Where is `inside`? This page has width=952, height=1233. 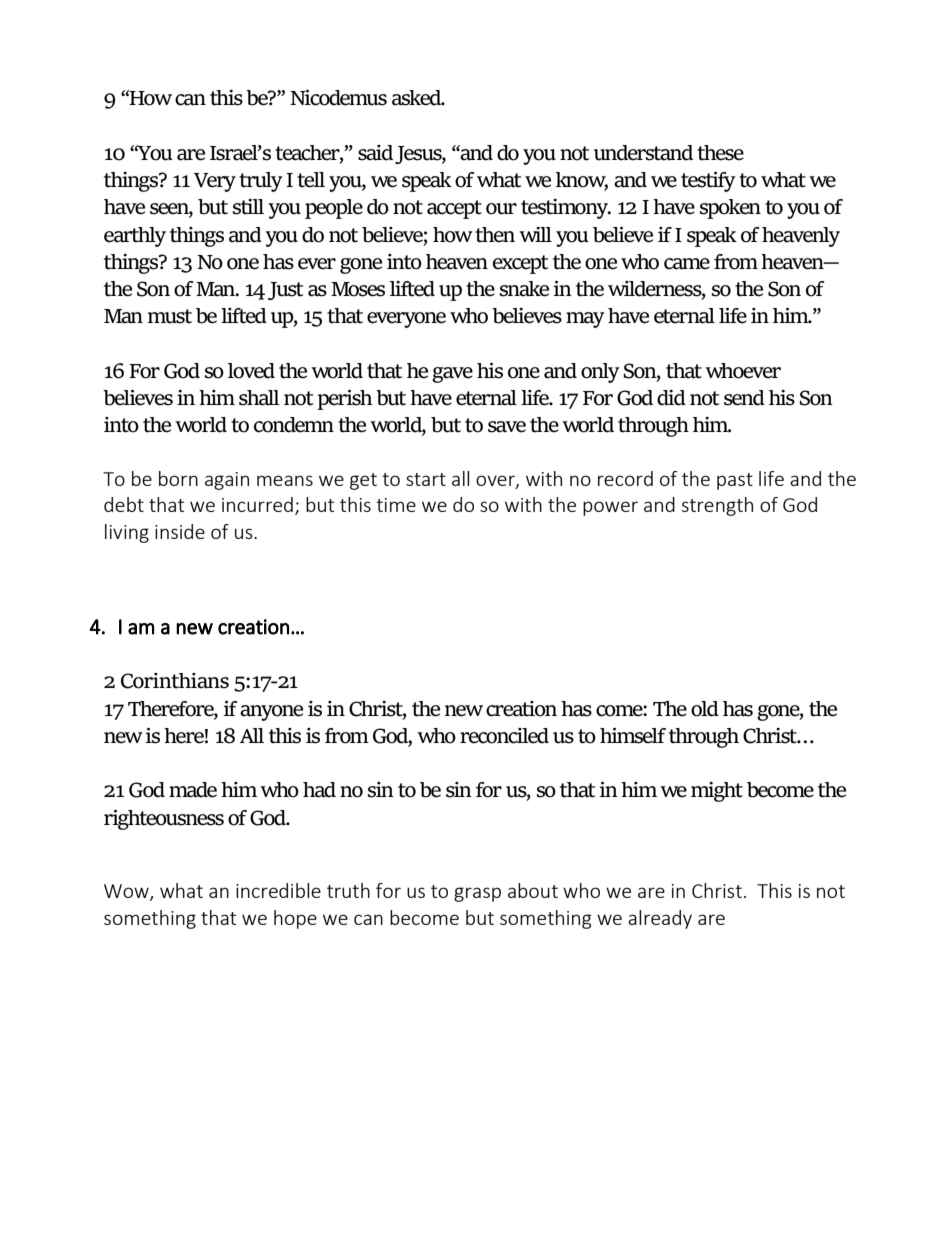 inside is located at coordinates (180, 531).
